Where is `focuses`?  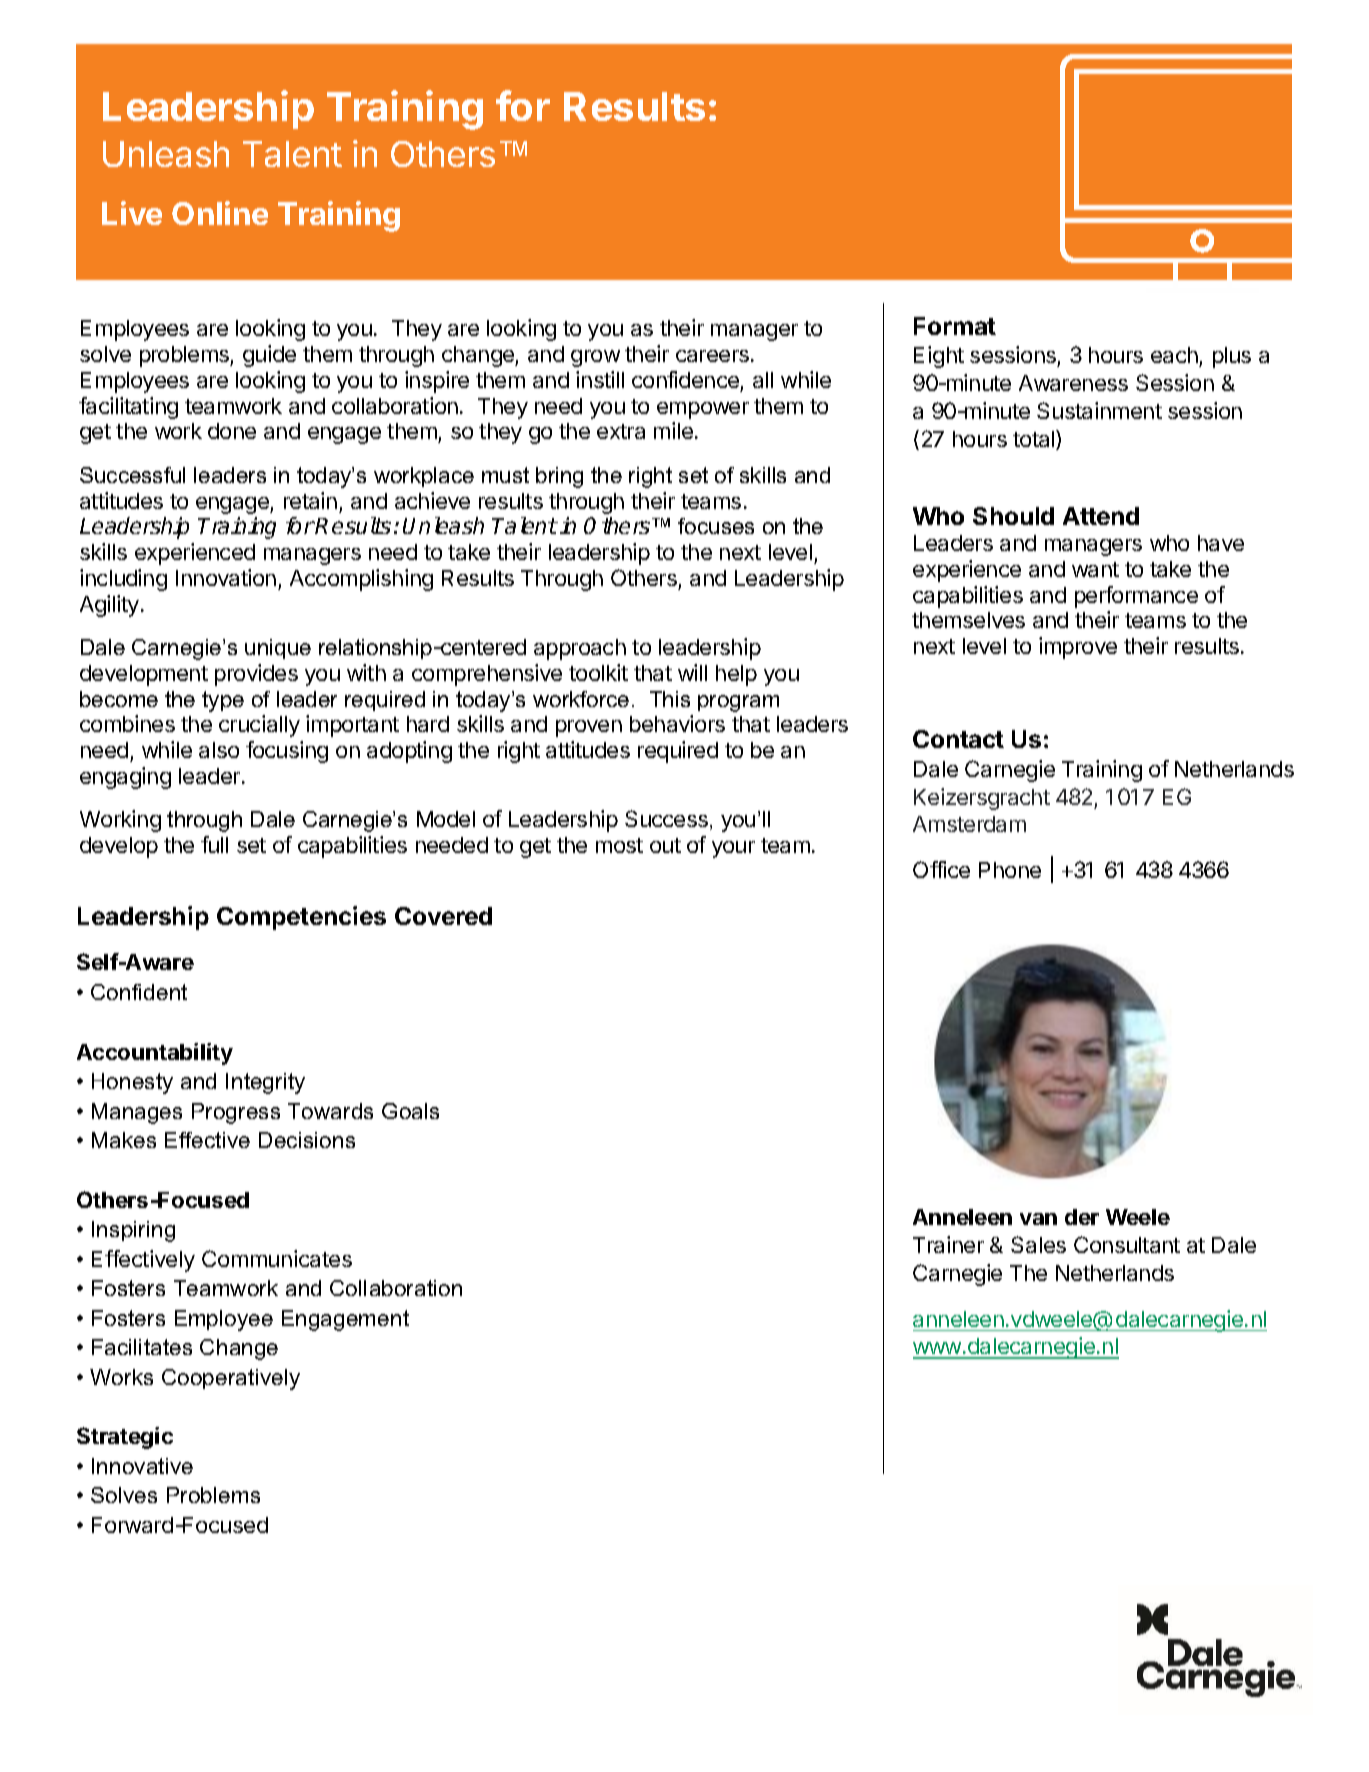 focuses is located at coordinates (716, 526).
